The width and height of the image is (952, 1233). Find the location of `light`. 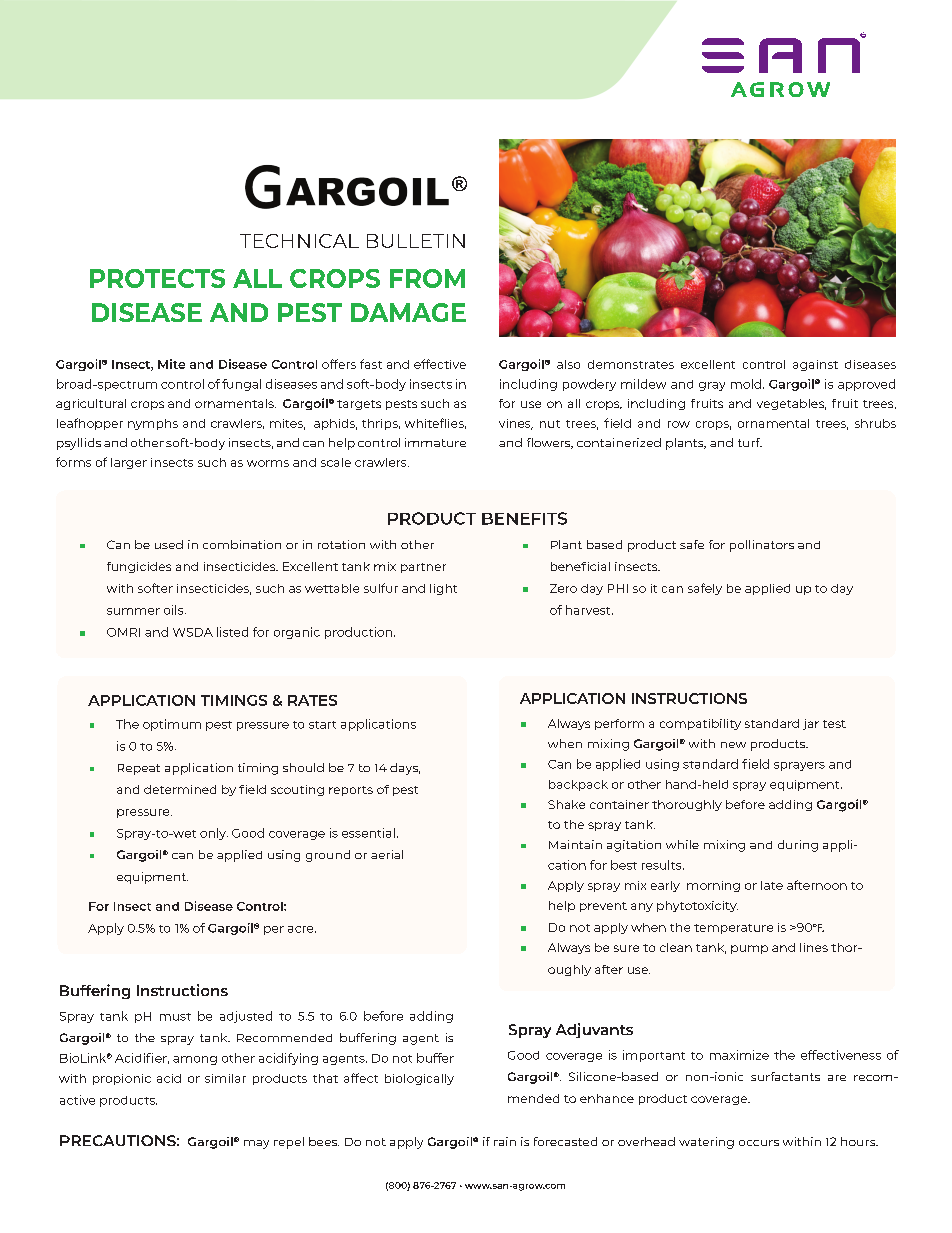

light is located at coordinates (443, 589).
